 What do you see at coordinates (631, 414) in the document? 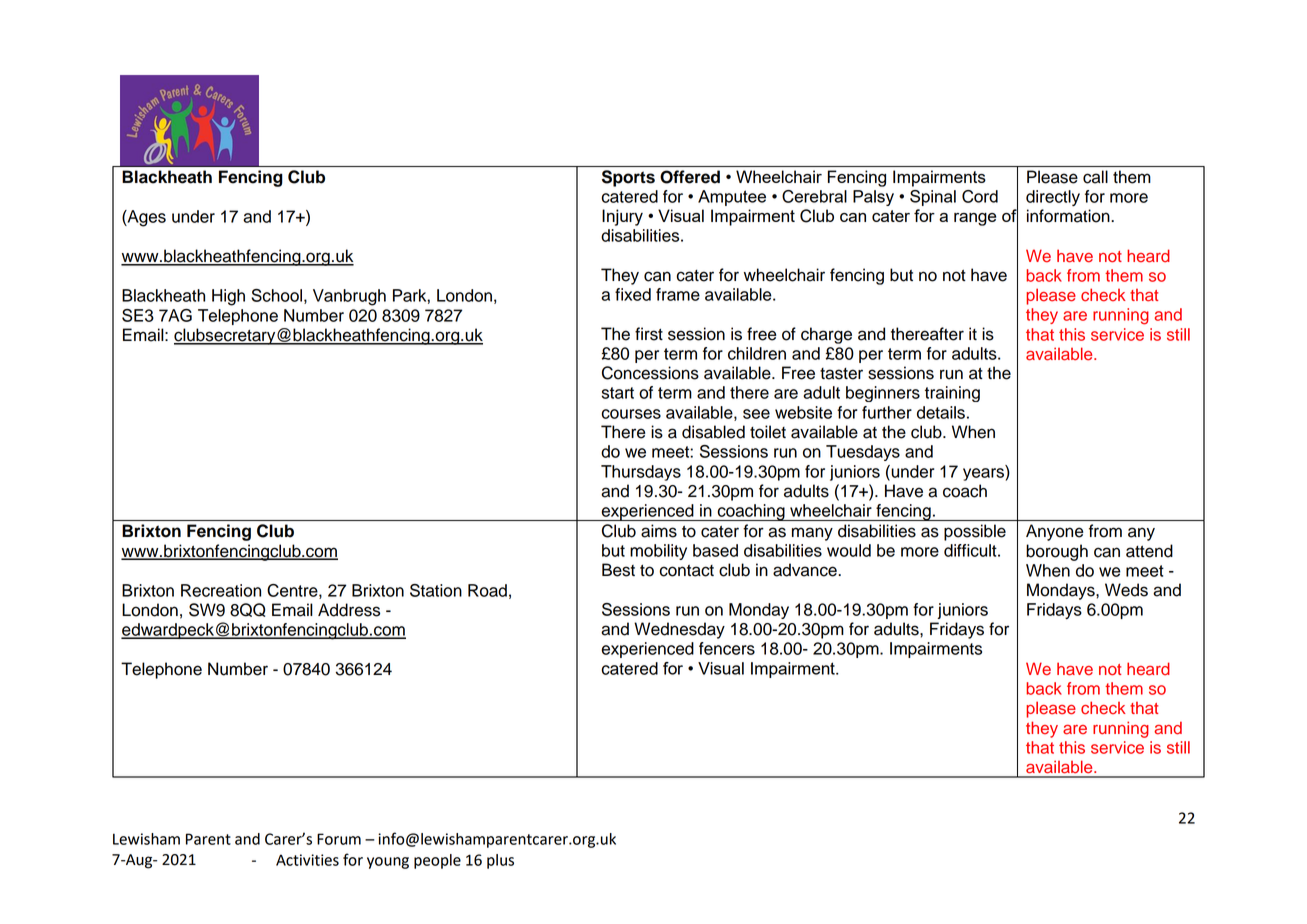
I see `courses` at bounding box center [631, 414].
